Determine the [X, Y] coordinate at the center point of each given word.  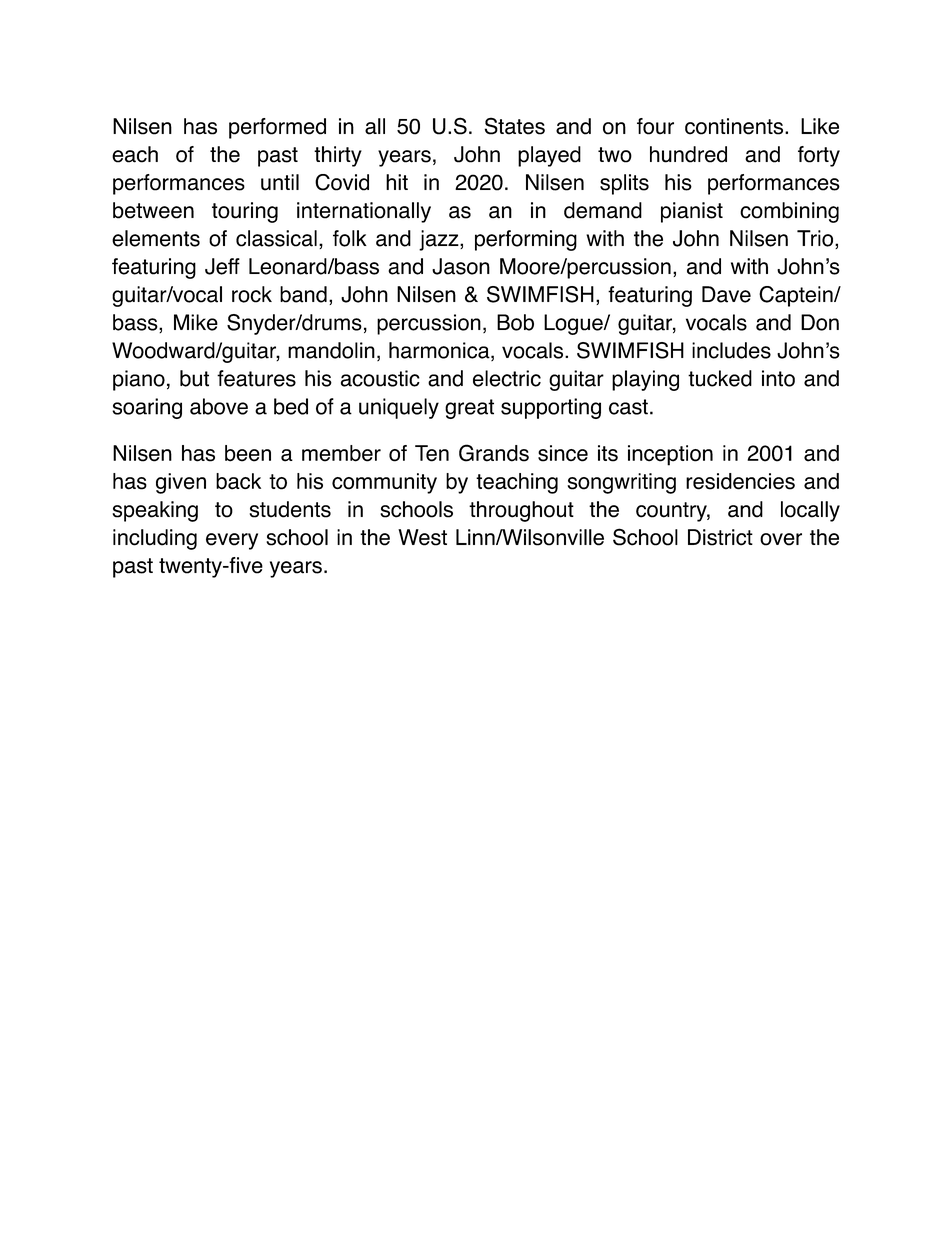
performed [277, 128]
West [422, 537]
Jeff [222, 266]
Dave [726, 294]
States [515, 126]
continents [734, 126]
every [232, 541]
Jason [461, 266]
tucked [720, 378]
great [469, 409]
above [219, 406]
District [720, 537]
